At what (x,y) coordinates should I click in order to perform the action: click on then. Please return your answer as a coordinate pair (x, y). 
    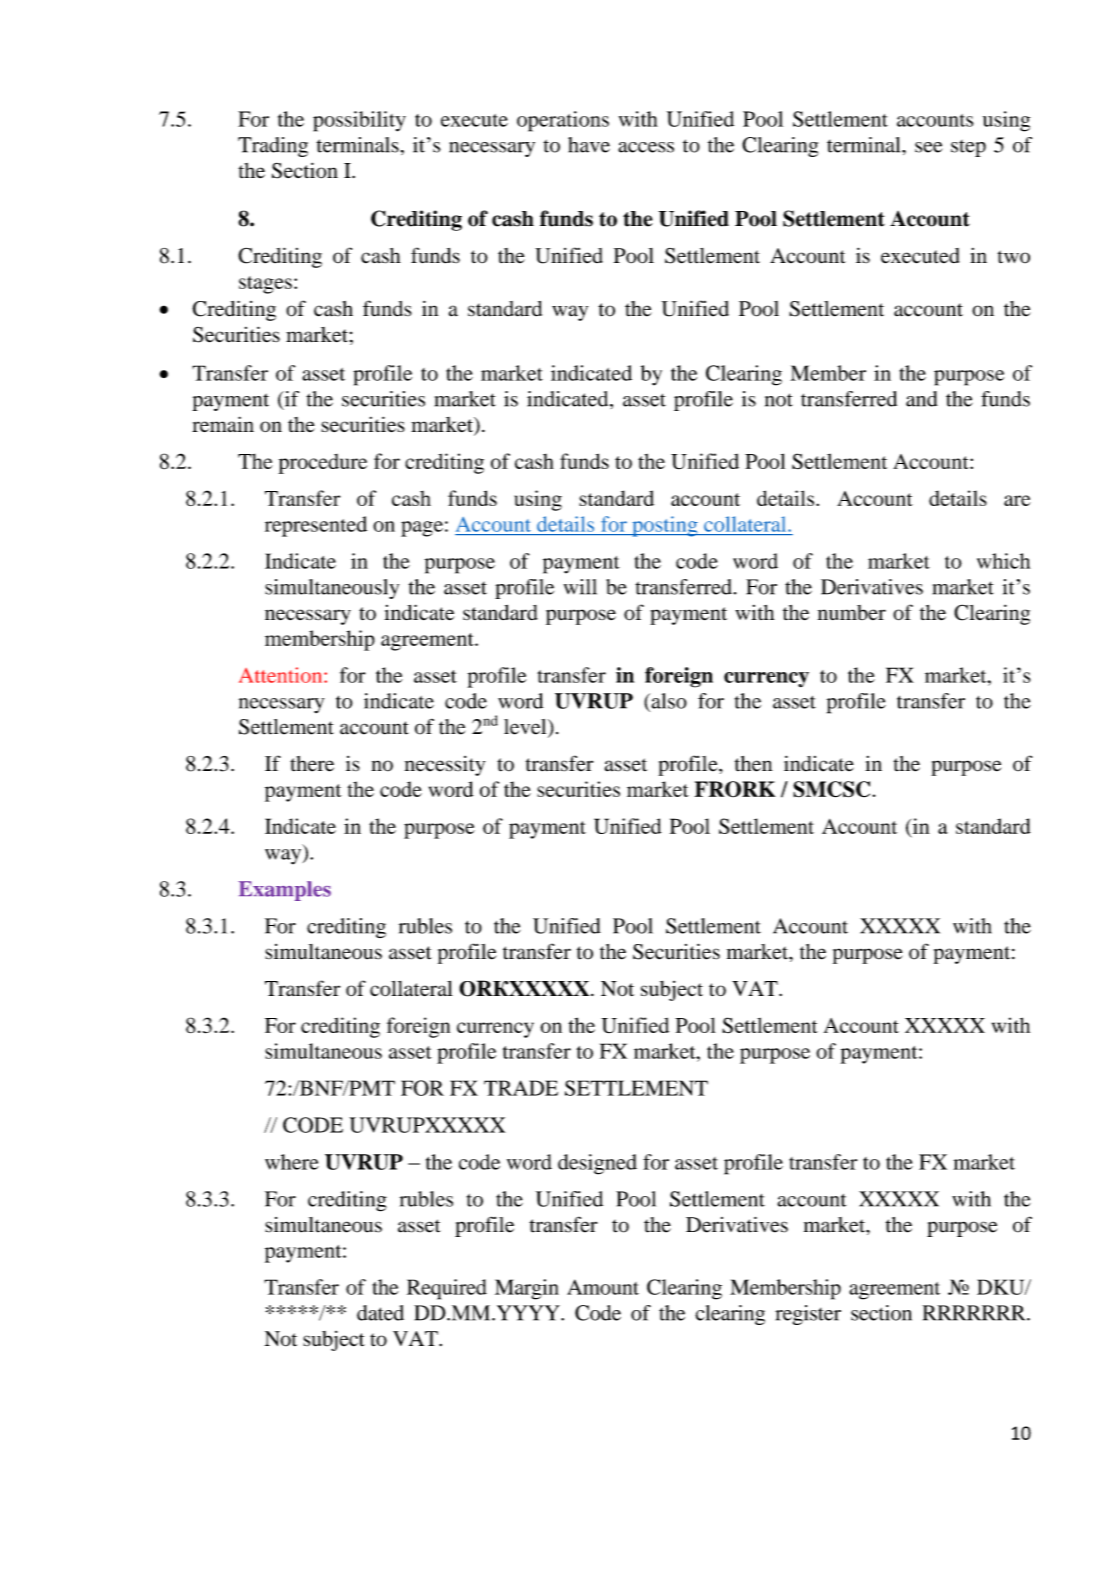
    Looking at the image, I should click on (753, 764).
